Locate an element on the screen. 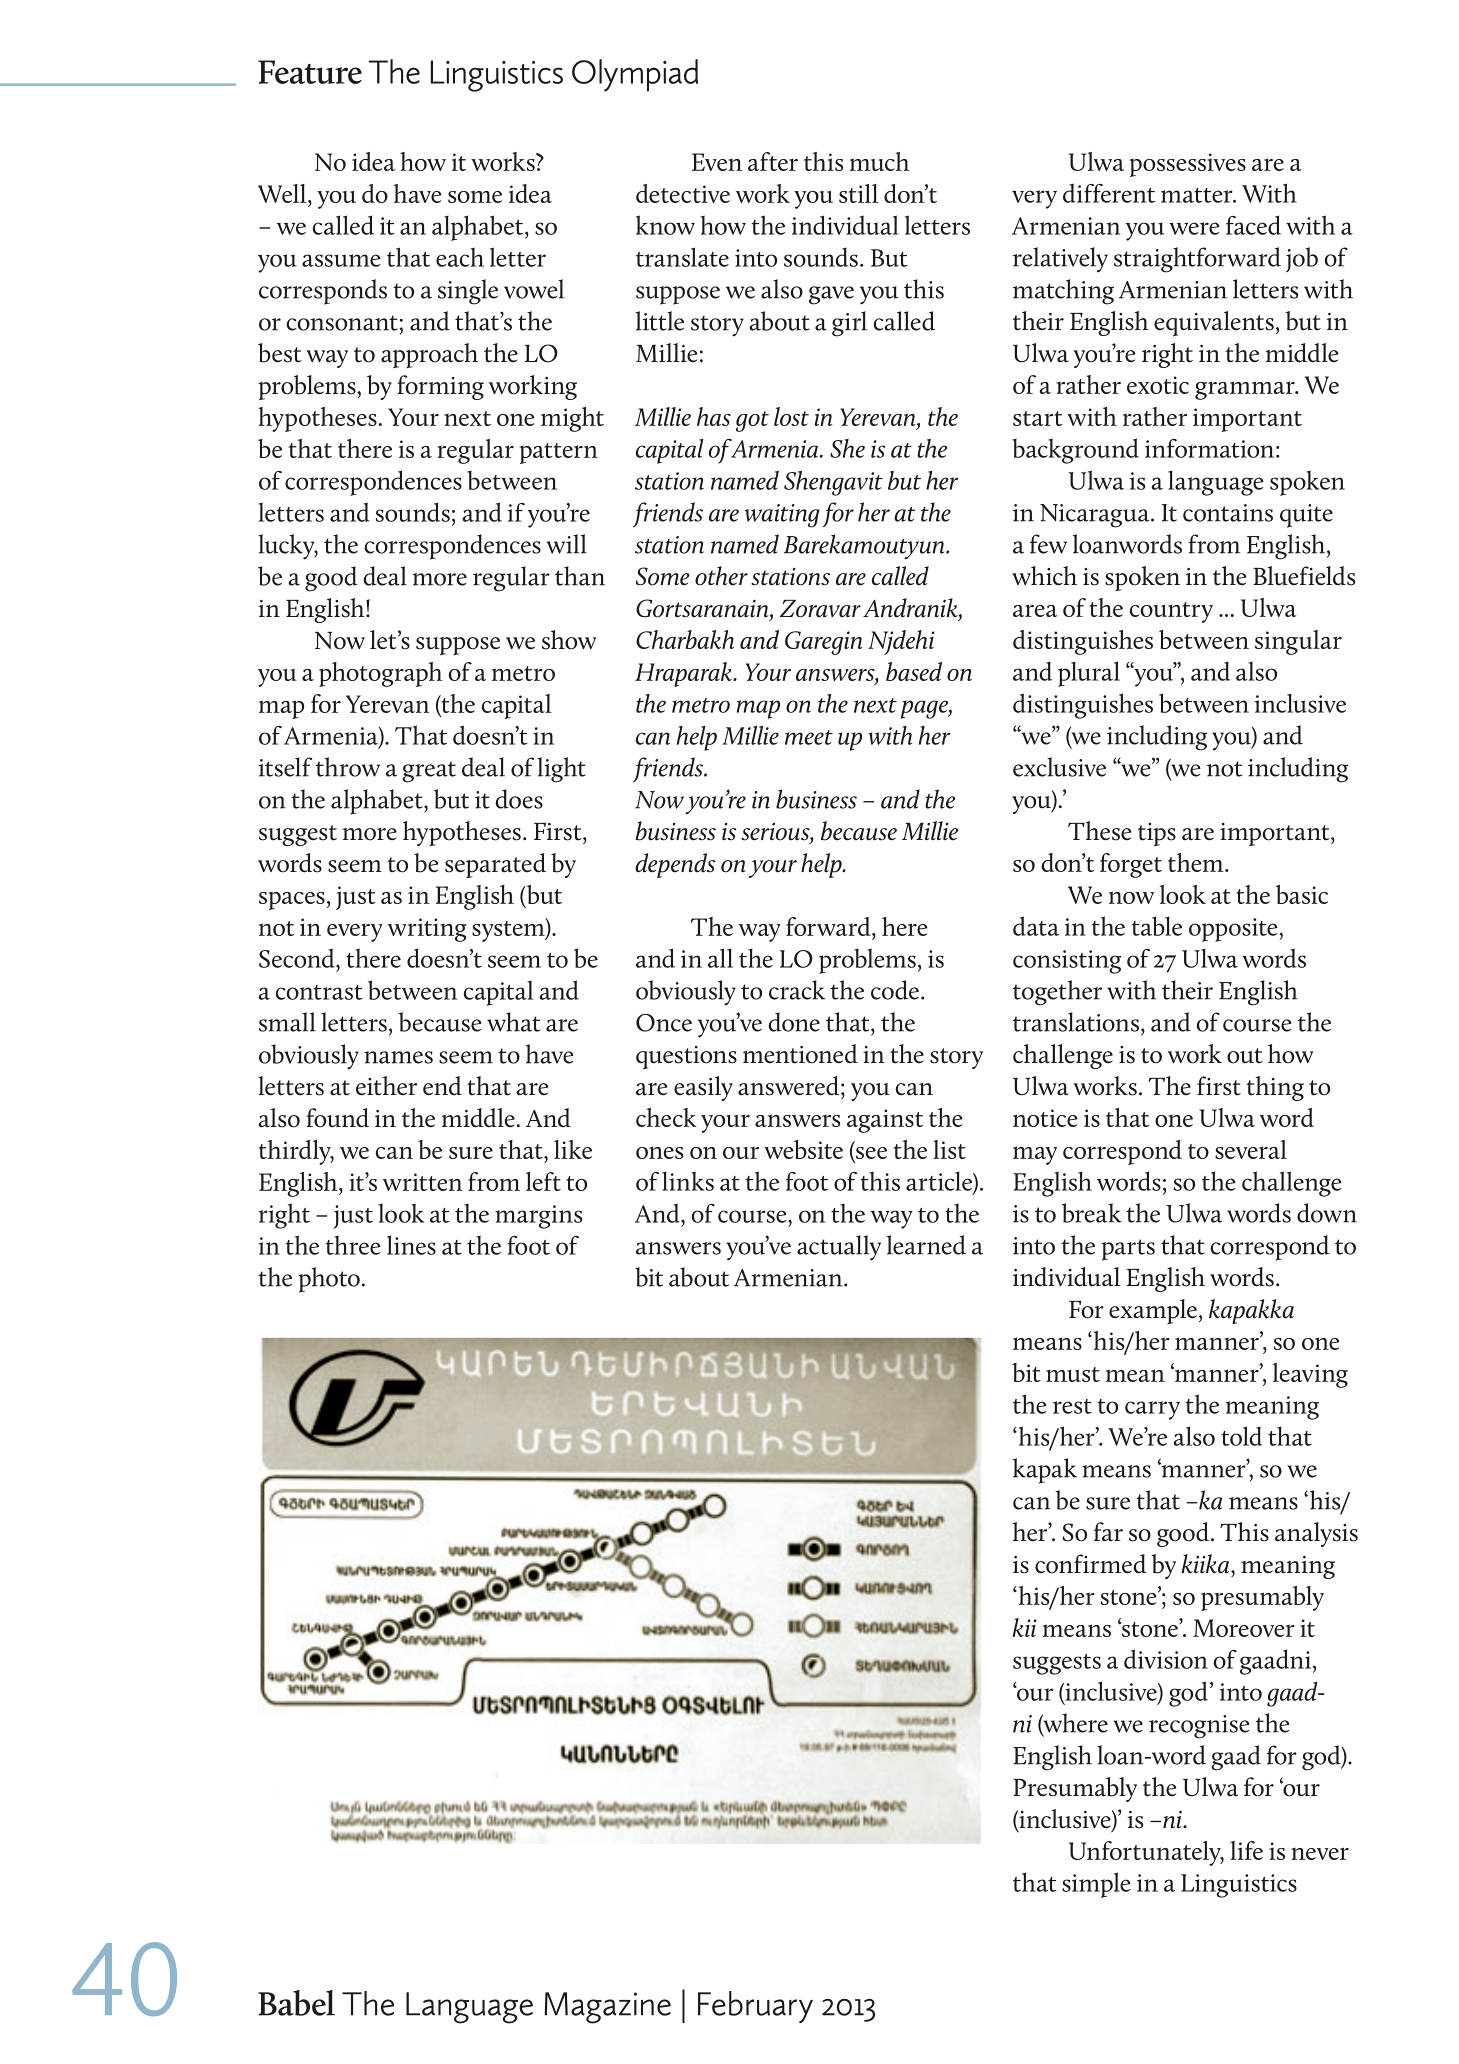  Babel is located at coordinates (296, 2003).
